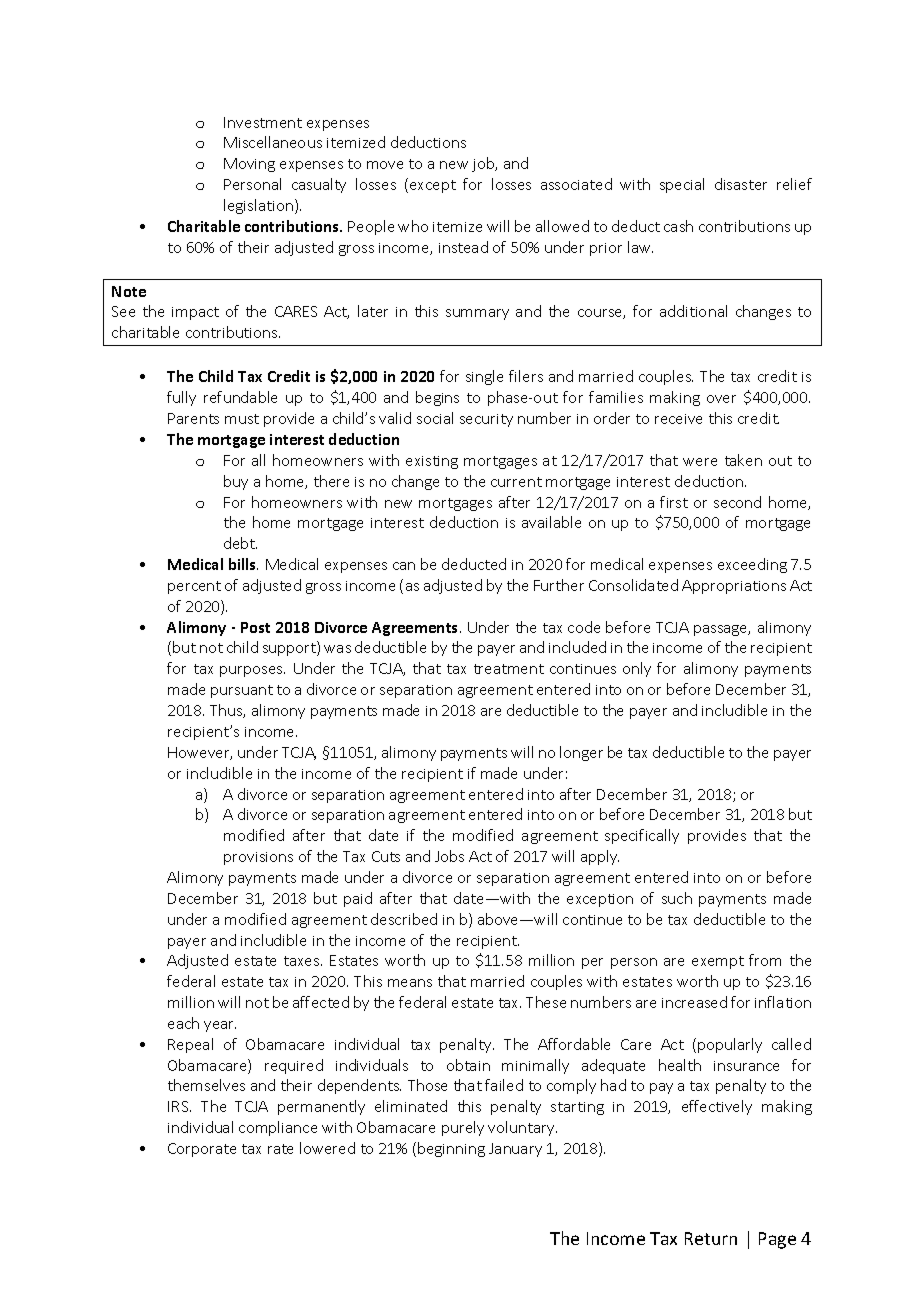 This screenshot has width=924, height=1307. I want to click on move, so click(385, 165).
